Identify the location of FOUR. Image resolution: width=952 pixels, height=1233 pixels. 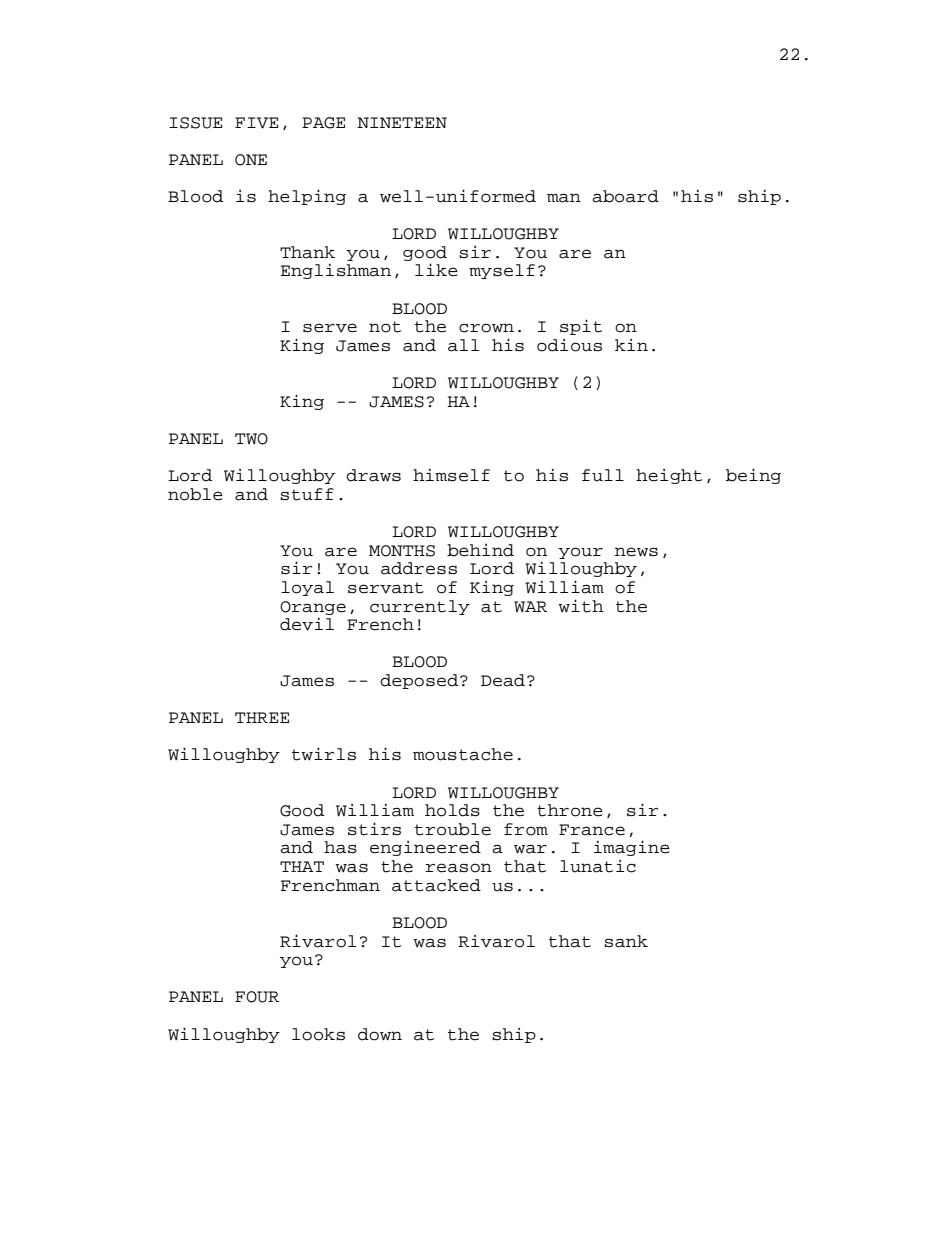
(257, 997).
